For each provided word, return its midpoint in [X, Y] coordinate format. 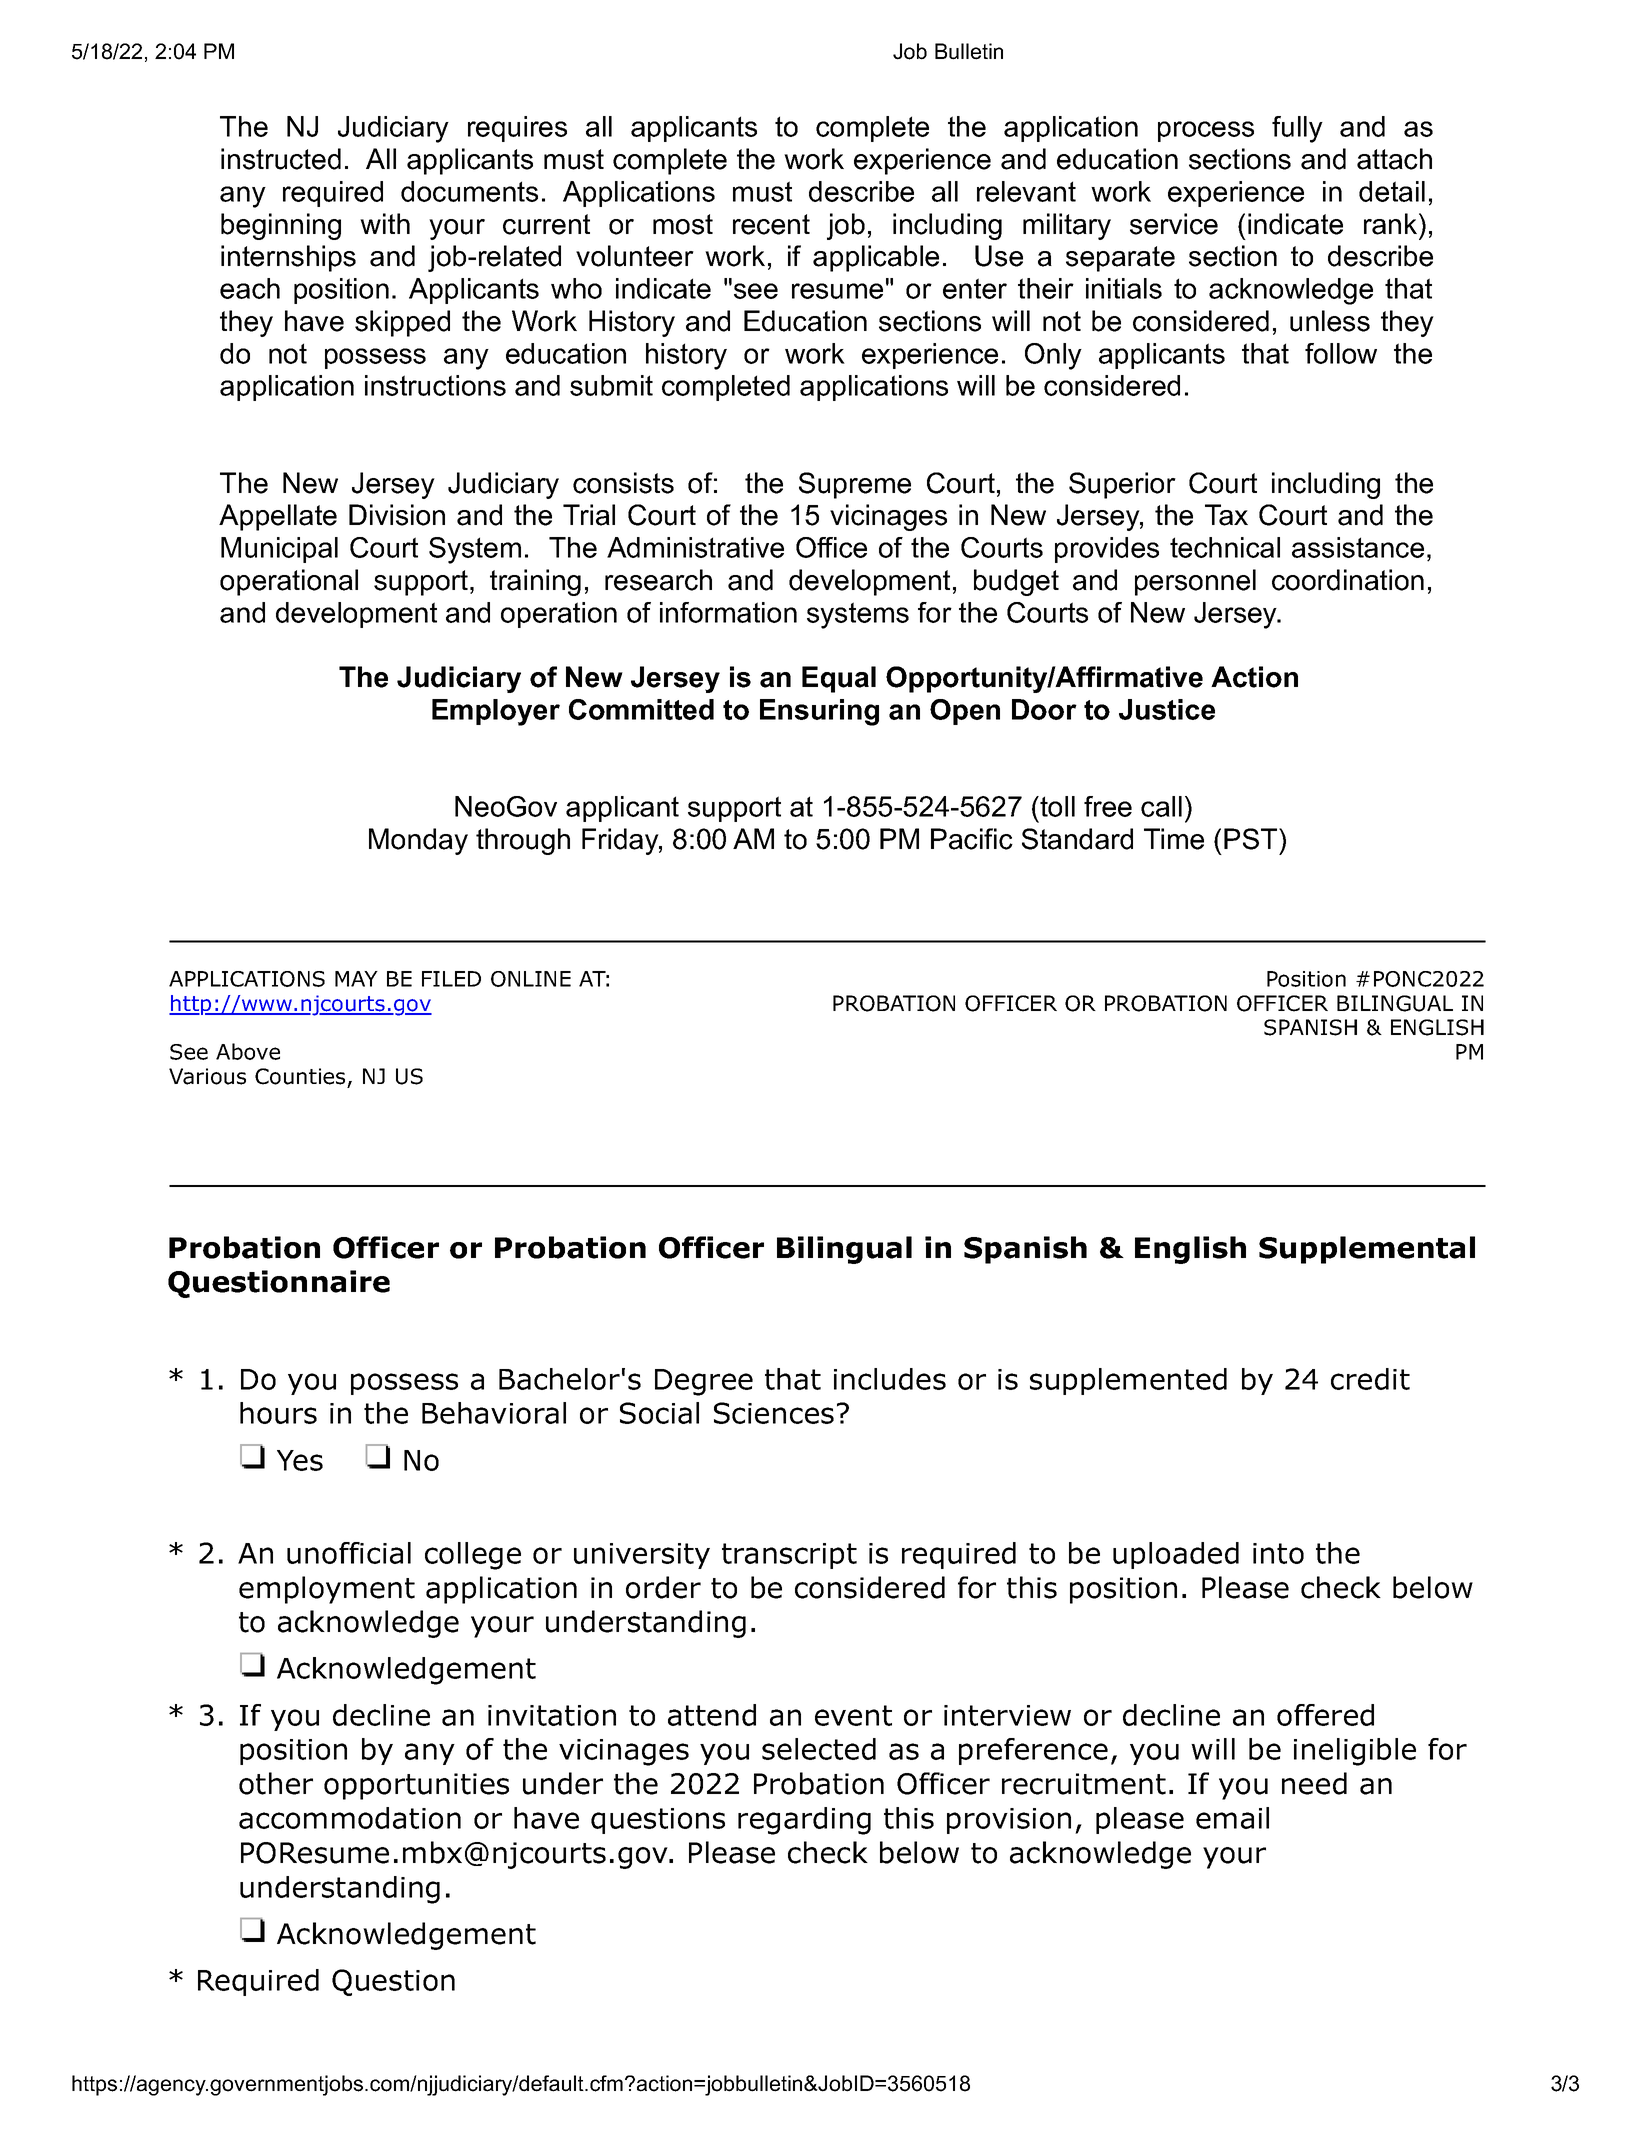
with [385, 223]
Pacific [972, 839]
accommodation [350, 1818]
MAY [356, 979]
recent [771, 224]
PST [1252, 839]
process [1206, 131]
